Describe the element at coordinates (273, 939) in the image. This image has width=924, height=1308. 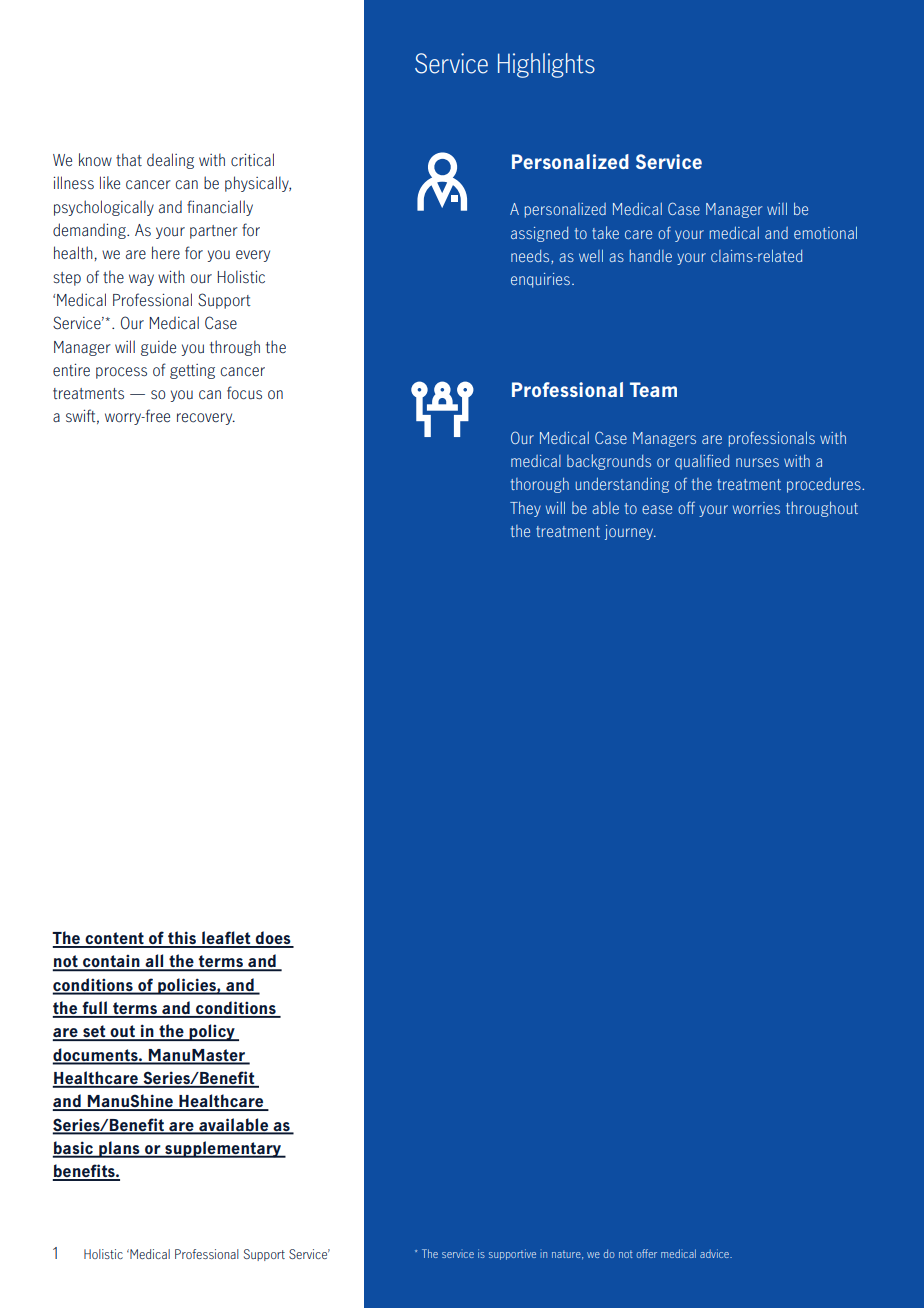
I see `does` at that location.
